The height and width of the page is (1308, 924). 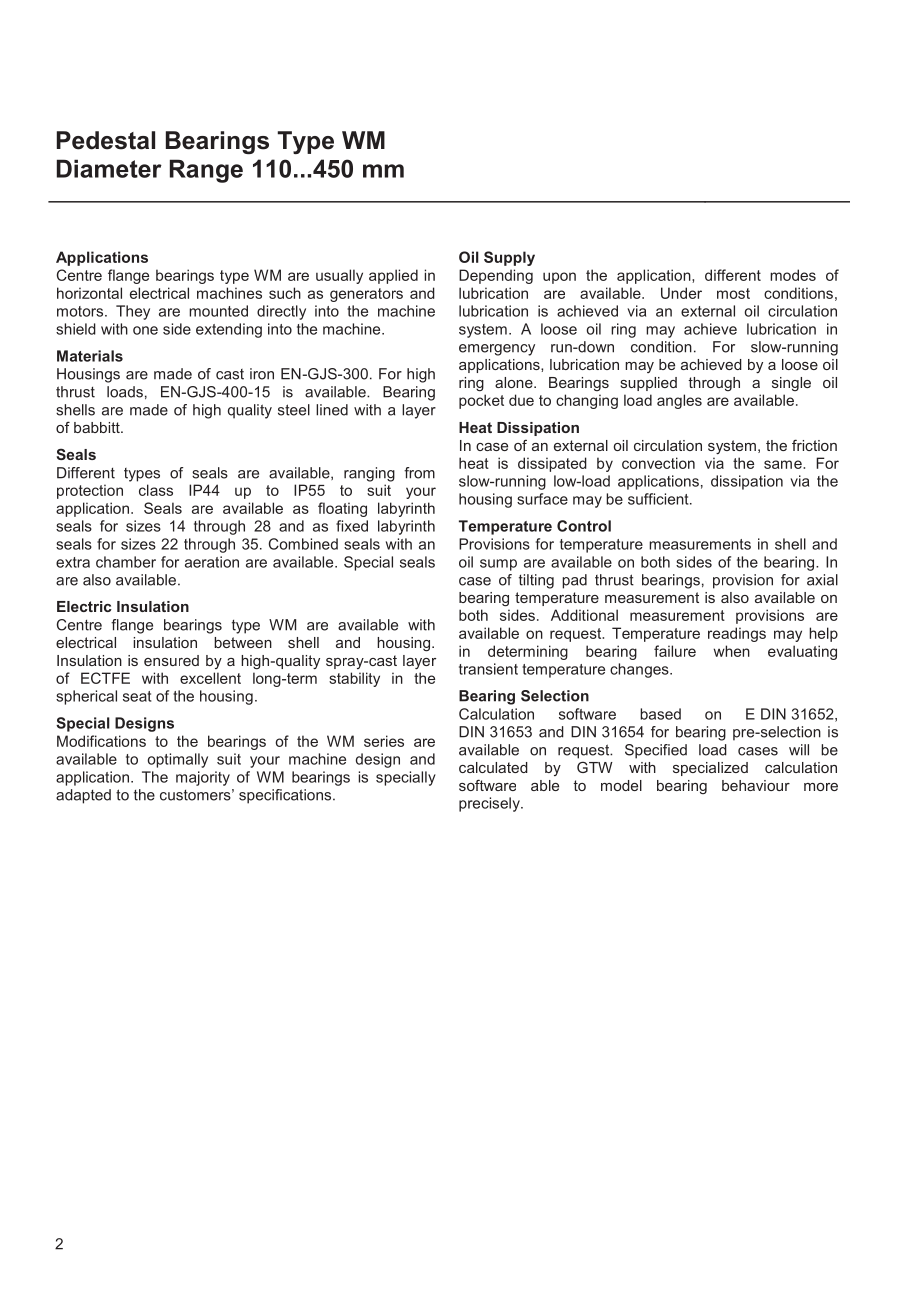 What do you see at coordinates (498, 565) in the page?
I see `sump` at bounding box center [498, 565].
